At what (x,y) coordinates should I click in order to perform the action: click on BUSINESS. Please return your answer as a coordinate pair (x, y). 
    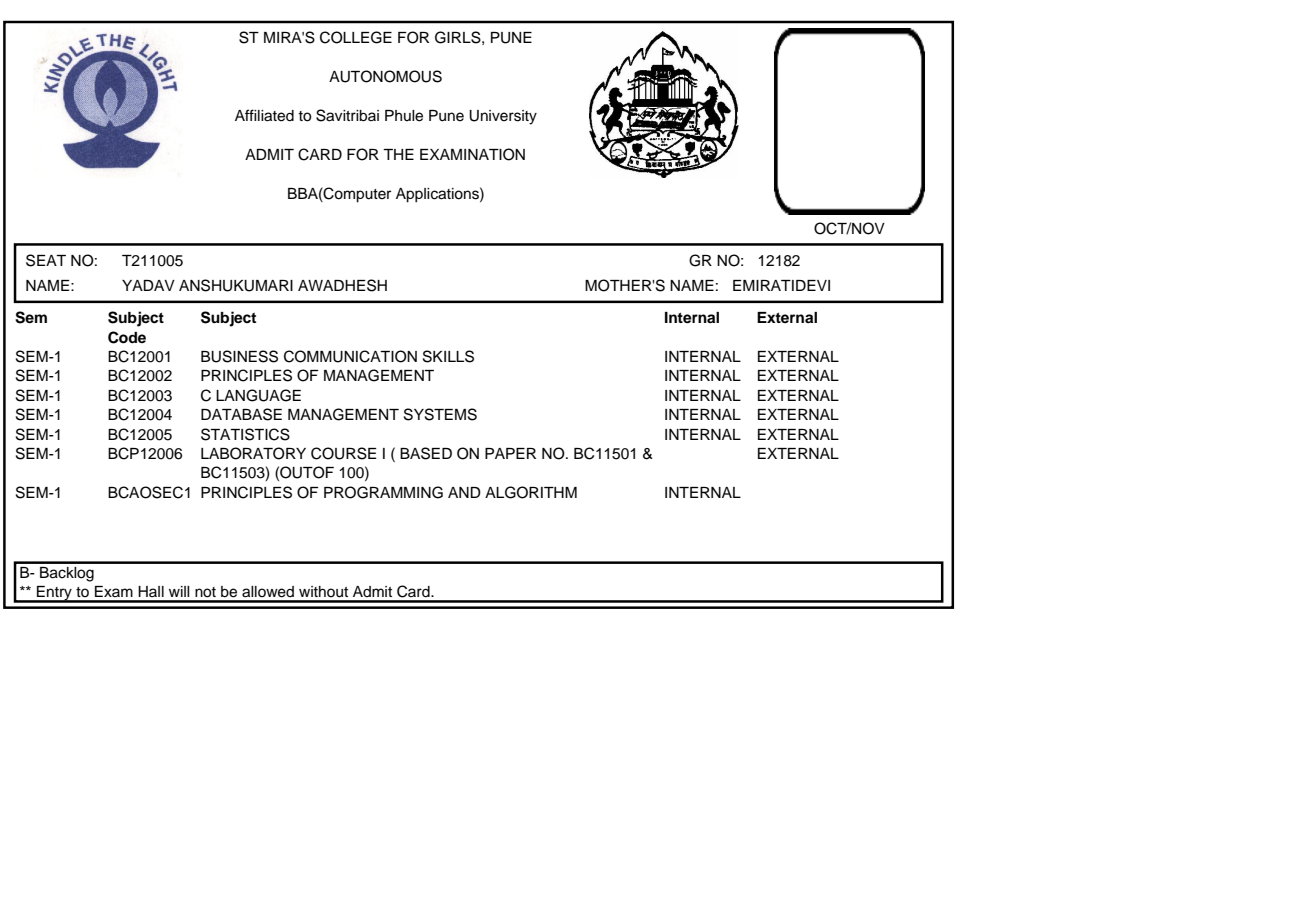
    Looking at the image, I should click on (239, 356).
